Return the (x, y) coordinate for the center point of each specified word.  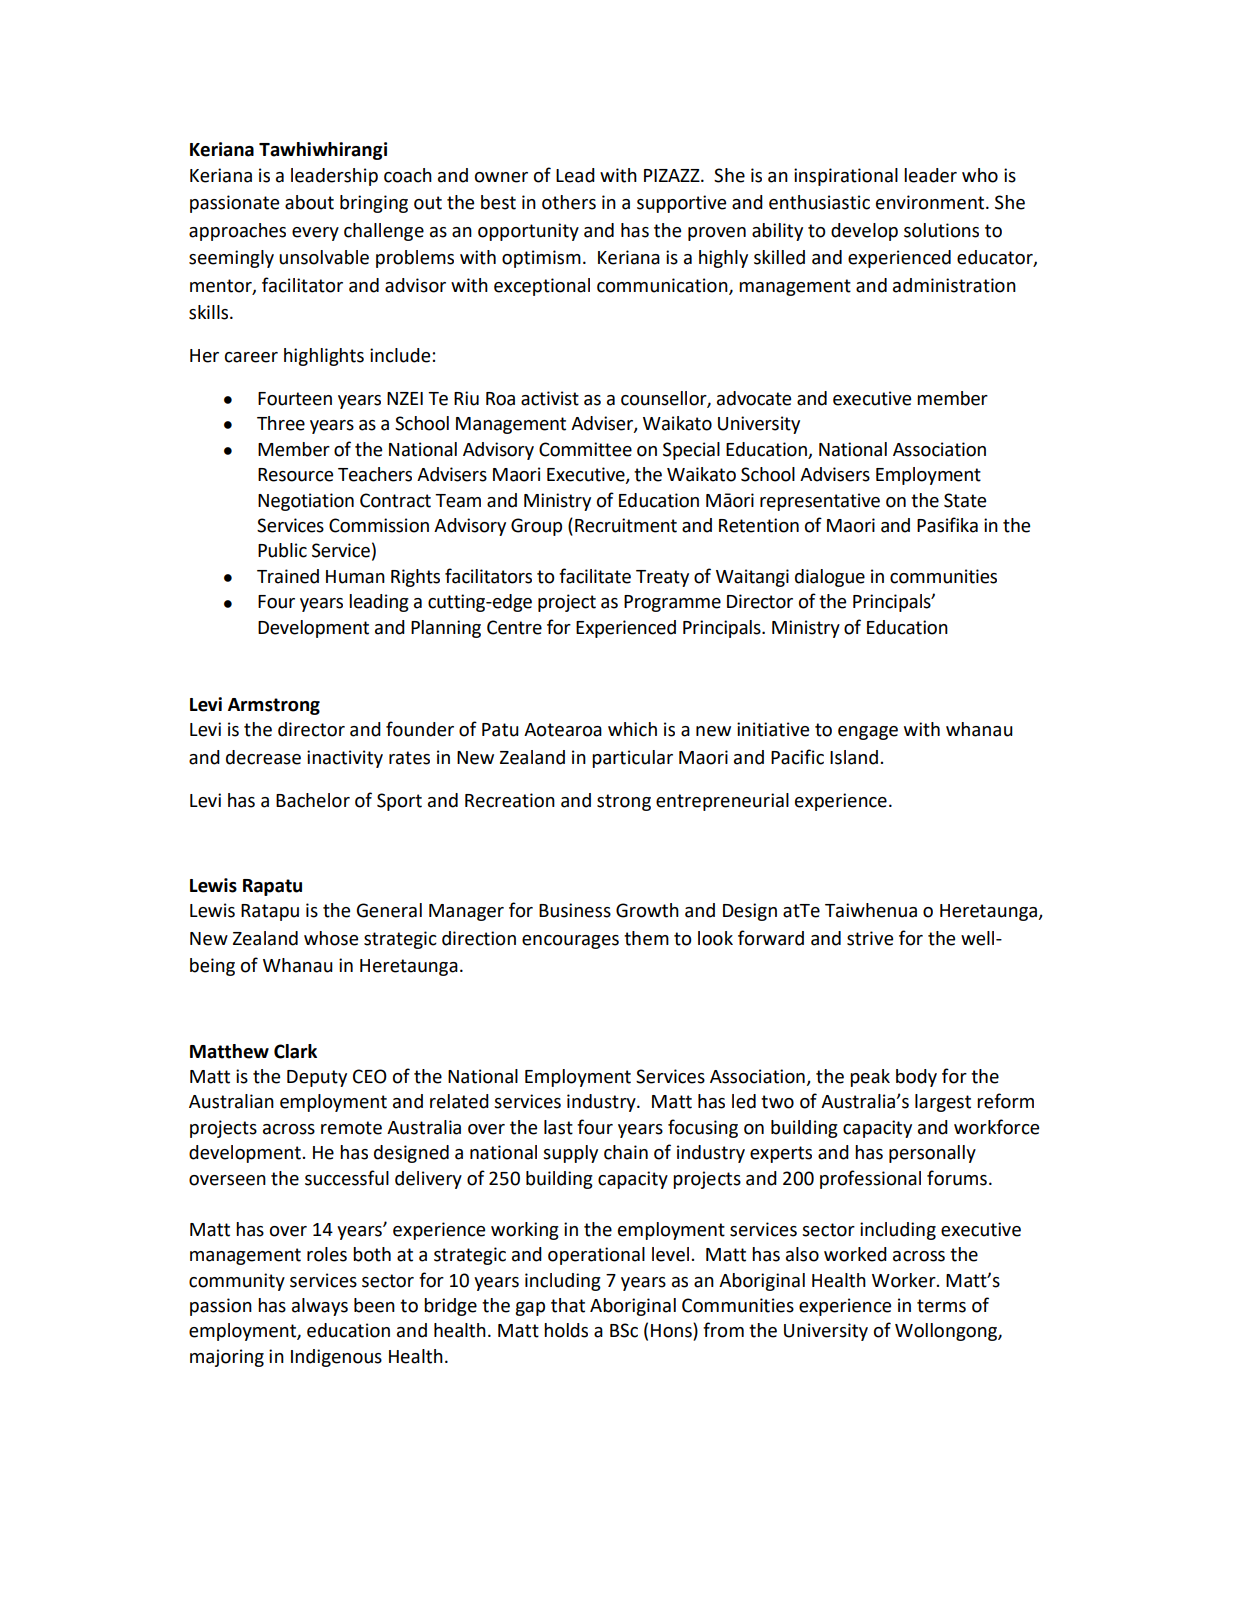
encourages (570, 942)
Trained (288, 576)
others (569, 202)
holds (566, 1330)
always (320, 1307)
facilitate (595, 576)
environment (931, 202)
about (309, 202)
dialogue (830, 578)
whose (331, 938)
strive (870, 938)
